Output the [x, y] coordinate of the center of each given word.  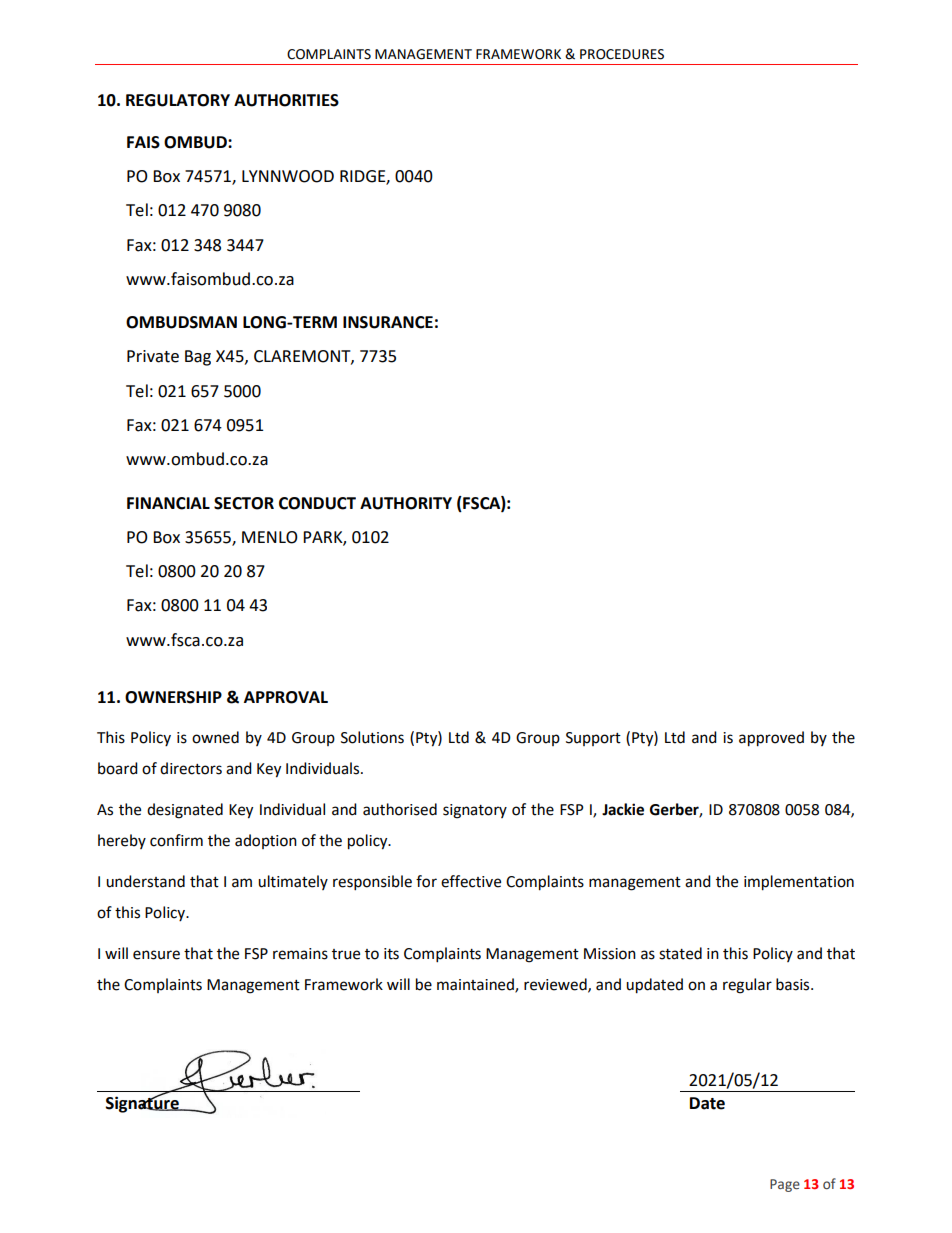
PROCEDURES [622, 54]
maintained [476, 985]
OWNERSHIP [173, 697]
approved [771, 739]
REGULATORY [178, 100]
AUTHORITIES [286, 100]
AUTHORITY [406, 503]
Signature [143, 1104]
